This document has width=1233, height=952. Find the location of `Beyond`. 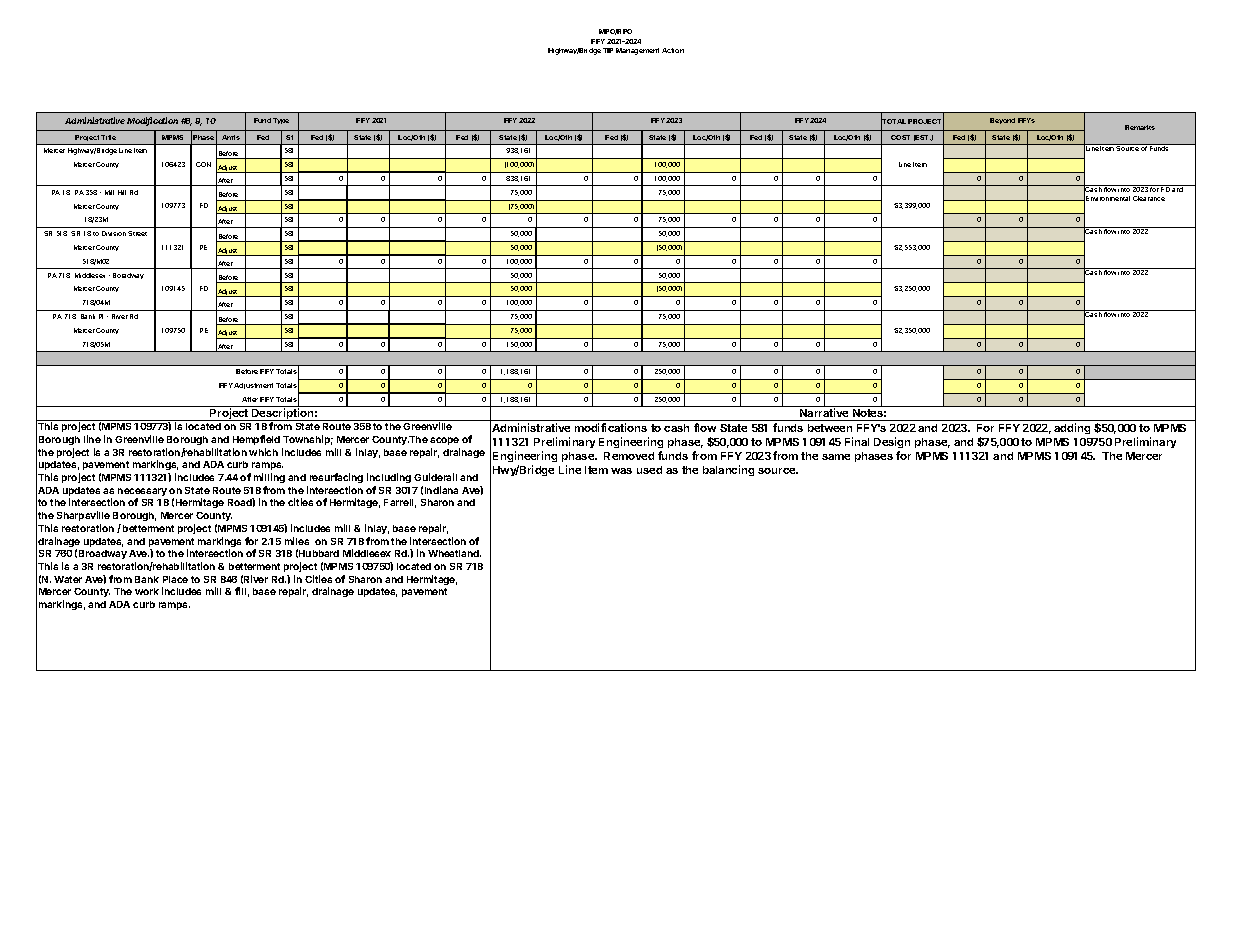

Beyond is located at coordinates (1002, 121).
